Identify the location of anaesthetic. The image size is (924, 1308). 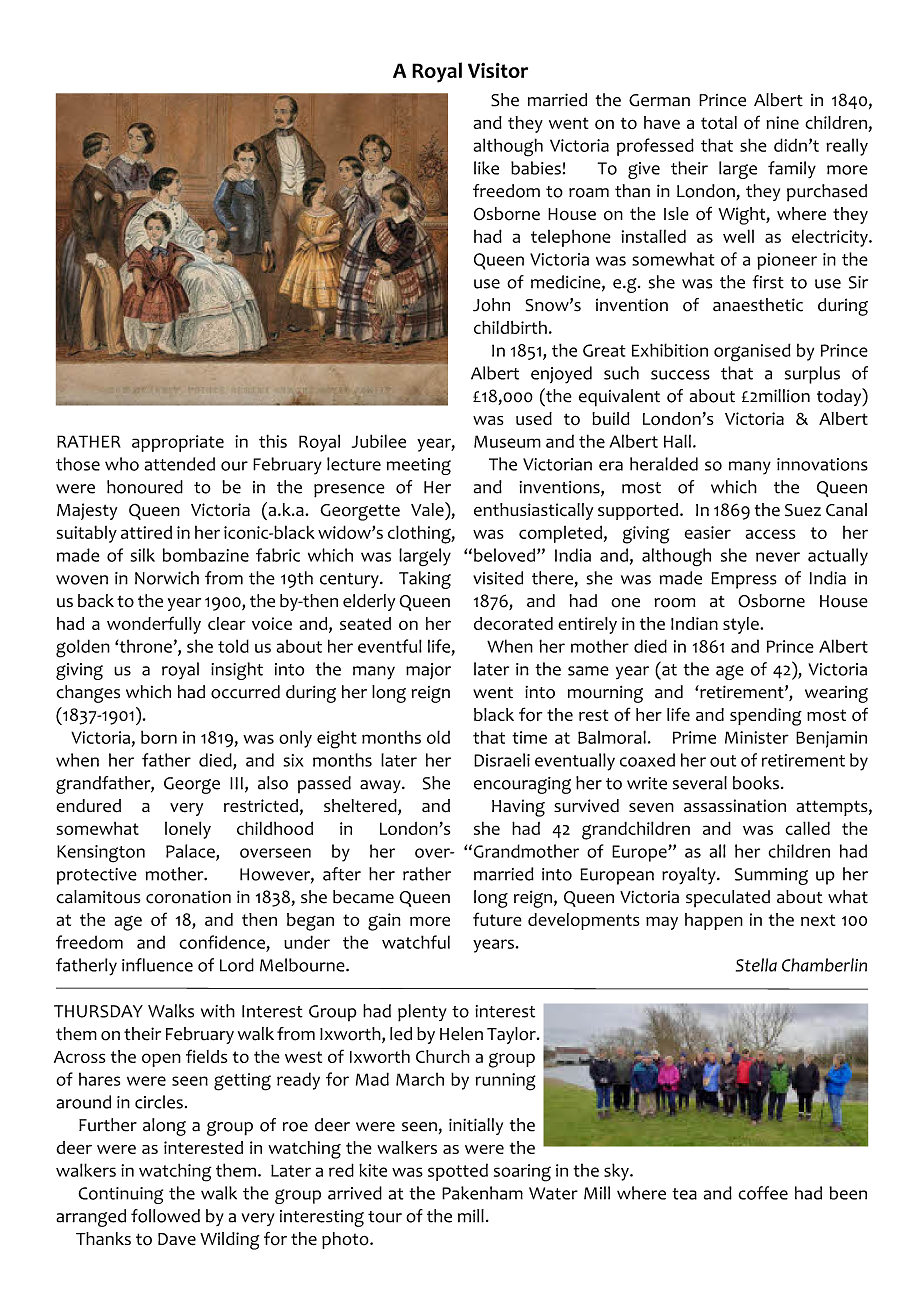
(758, 305).
